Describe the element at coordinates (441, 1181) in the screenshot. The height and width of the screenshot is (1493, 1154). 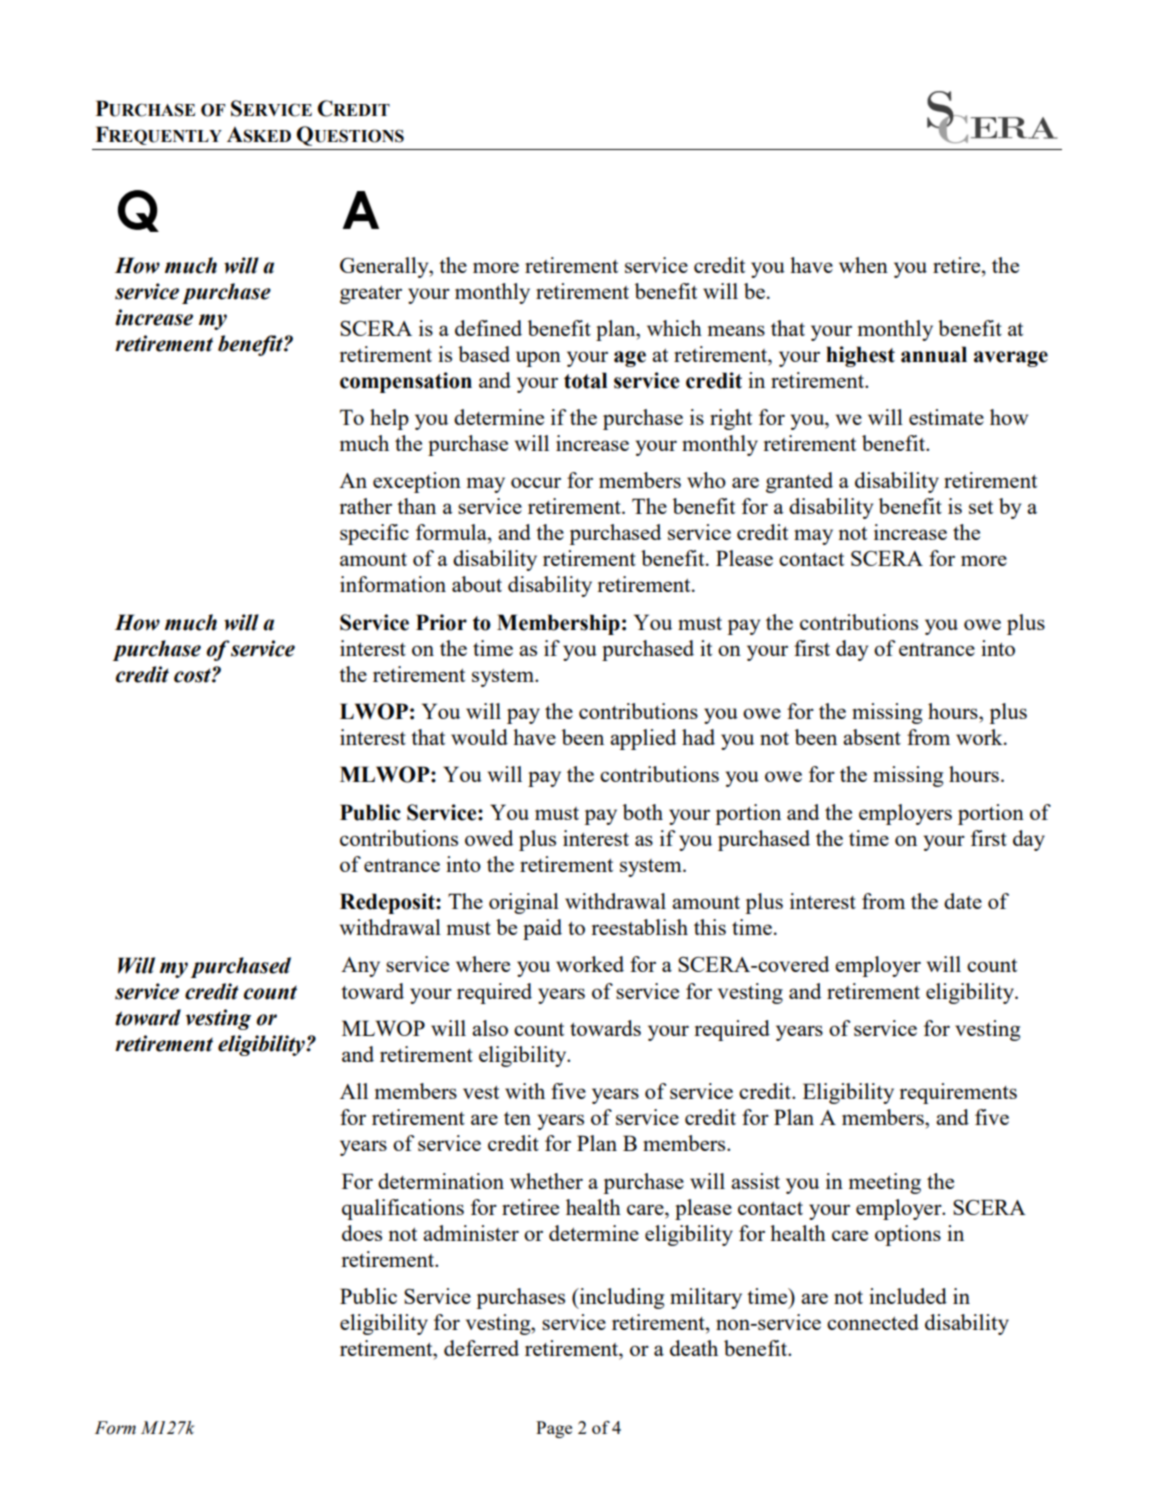
I see `determination` at that location.
